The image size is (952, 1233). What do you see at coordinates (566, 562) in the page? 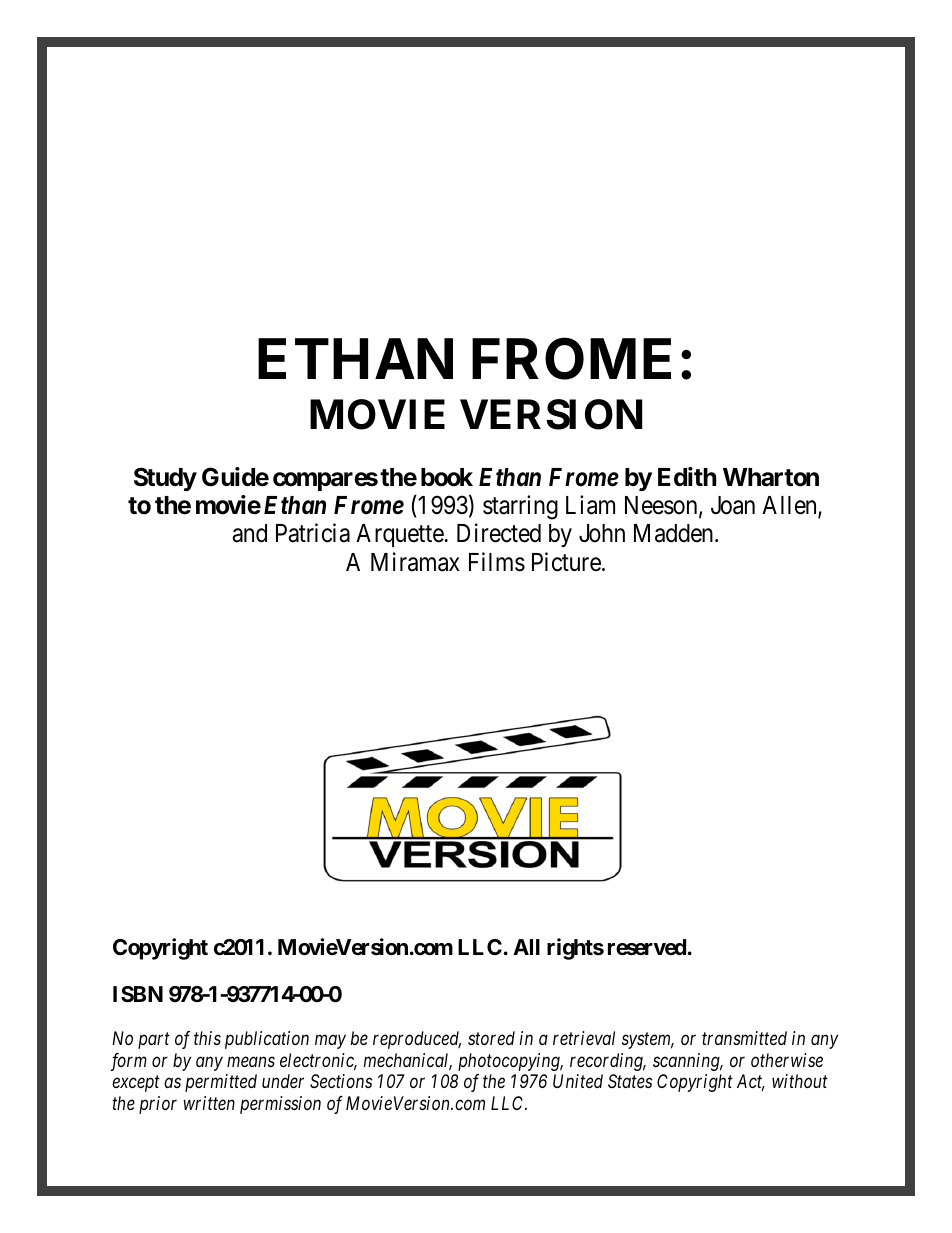
I see `Picture` at bounding box center [566, 562].
